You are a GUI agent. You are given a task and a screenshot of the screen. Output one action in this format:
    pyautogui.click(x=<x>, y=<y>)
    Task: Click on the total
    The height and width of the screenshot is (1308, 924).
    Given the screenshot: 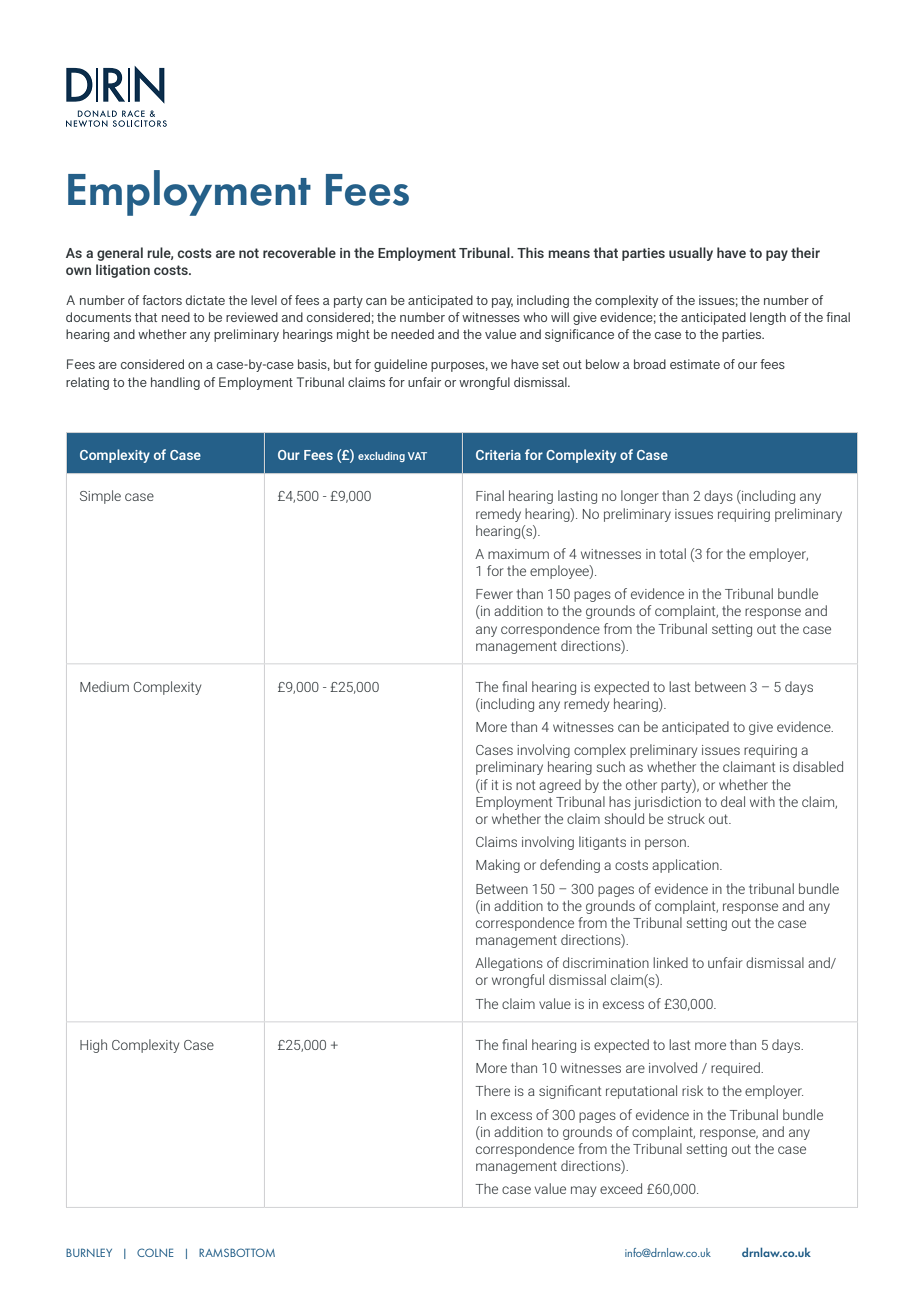 What is the action you would take?
    pyautogui.click(x=672, y=553)
